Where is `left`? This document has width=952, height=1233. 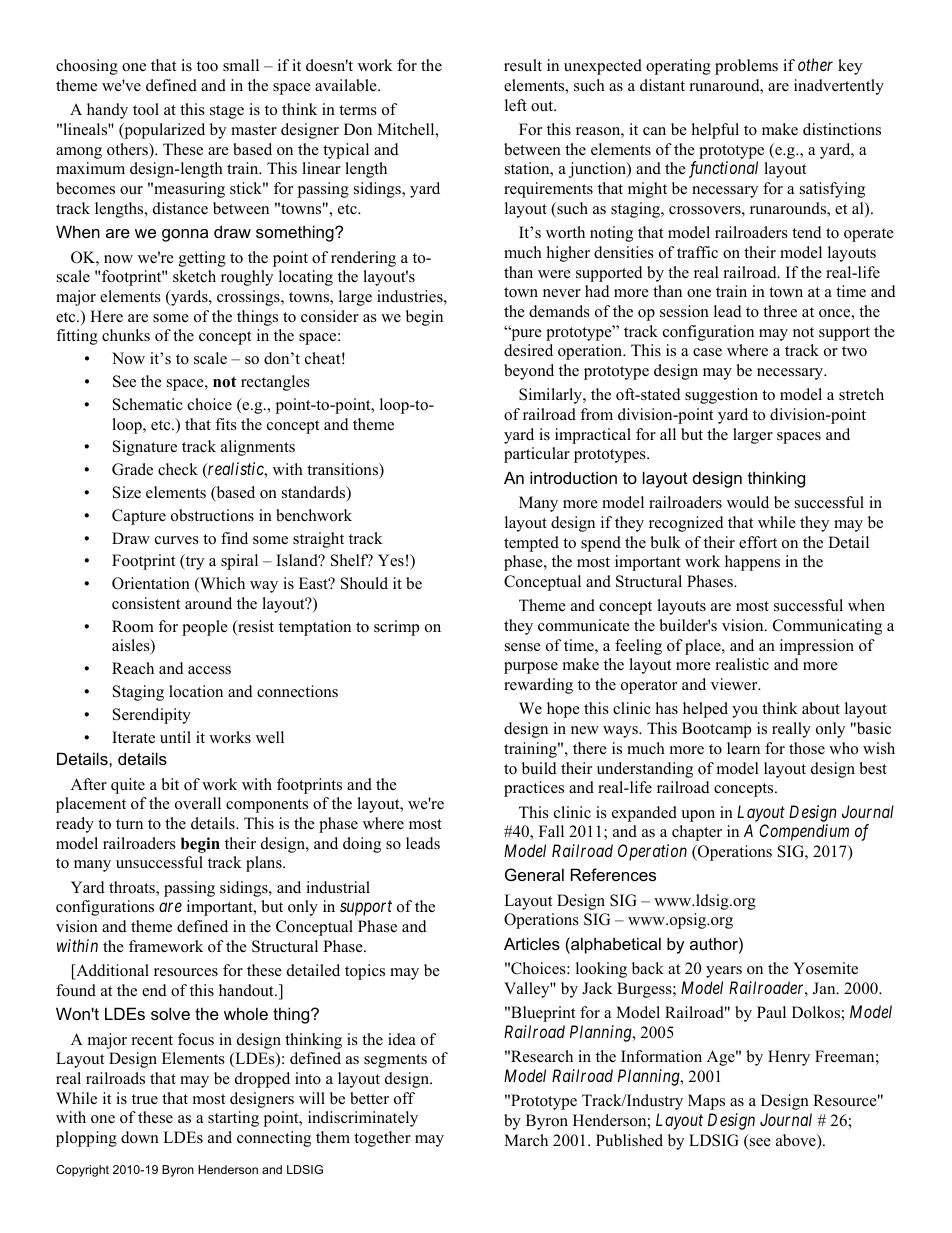 left is located at coordinates (516, 105).
